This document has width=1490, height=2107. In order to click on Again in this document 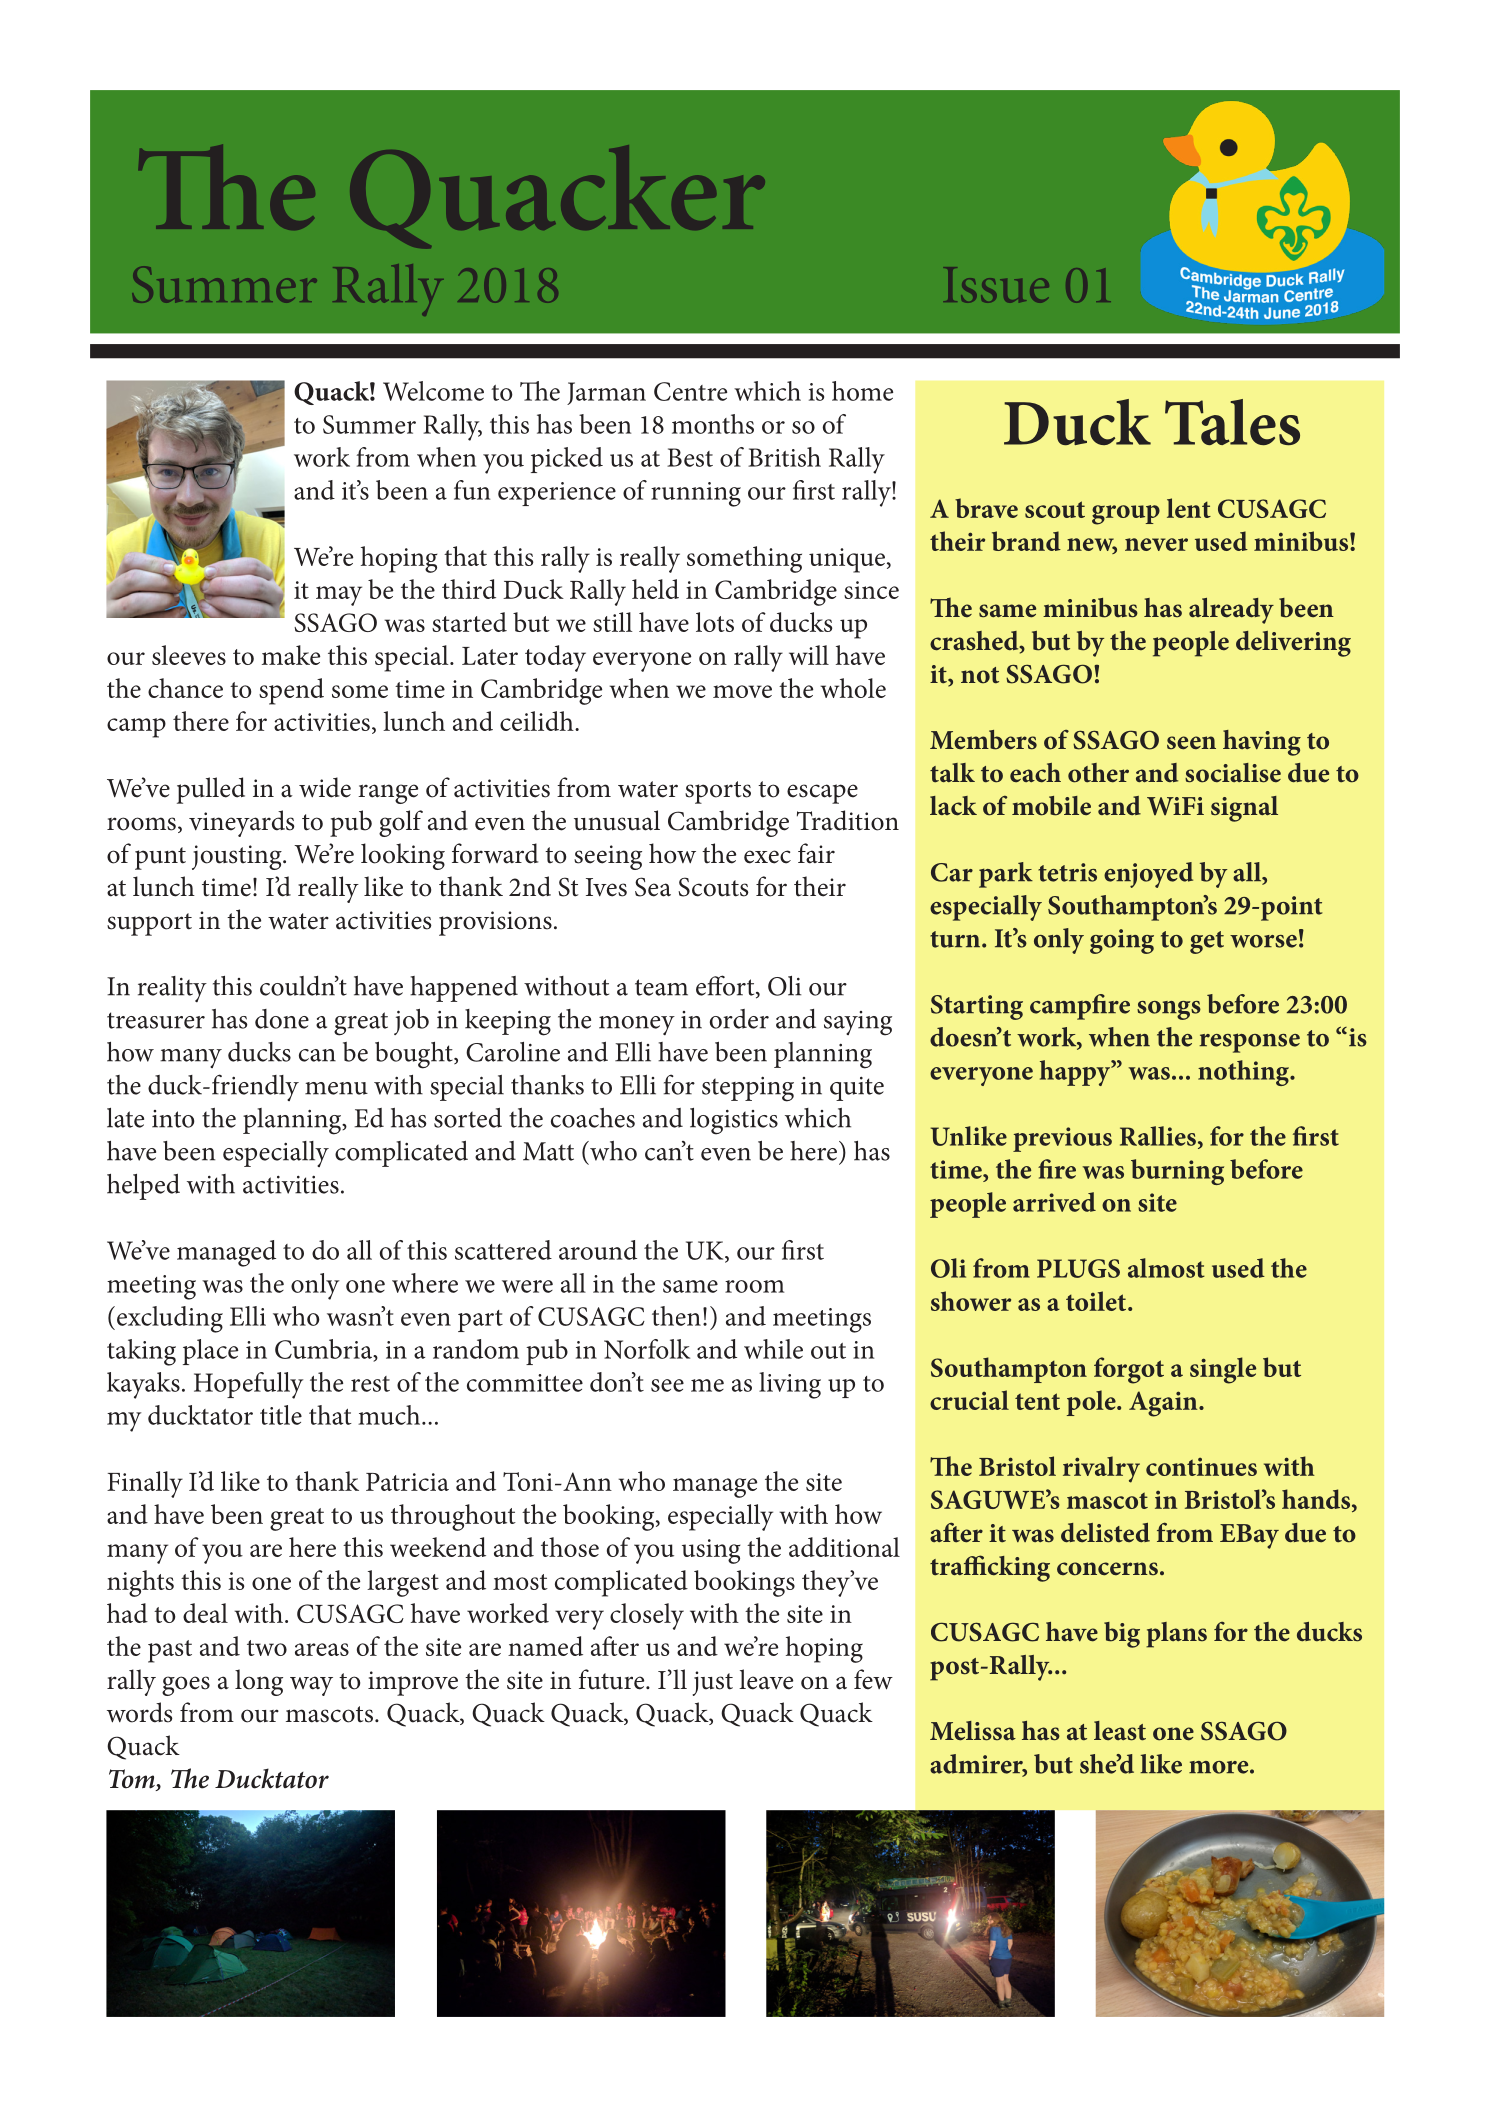, I will do `click(1164, 1404)`.
